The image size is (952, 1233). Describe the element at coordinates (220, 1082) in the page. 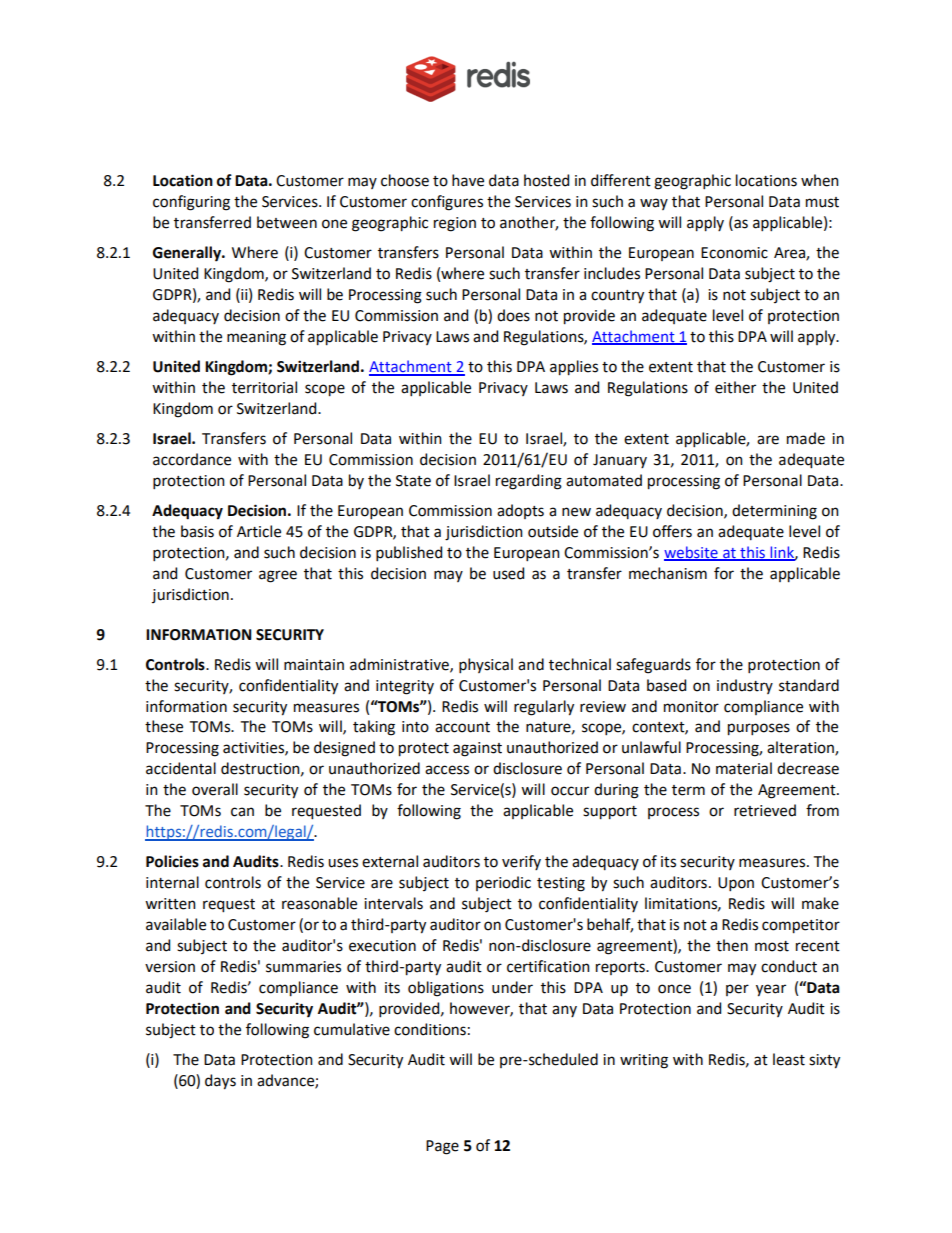

I see `days` at that location.
